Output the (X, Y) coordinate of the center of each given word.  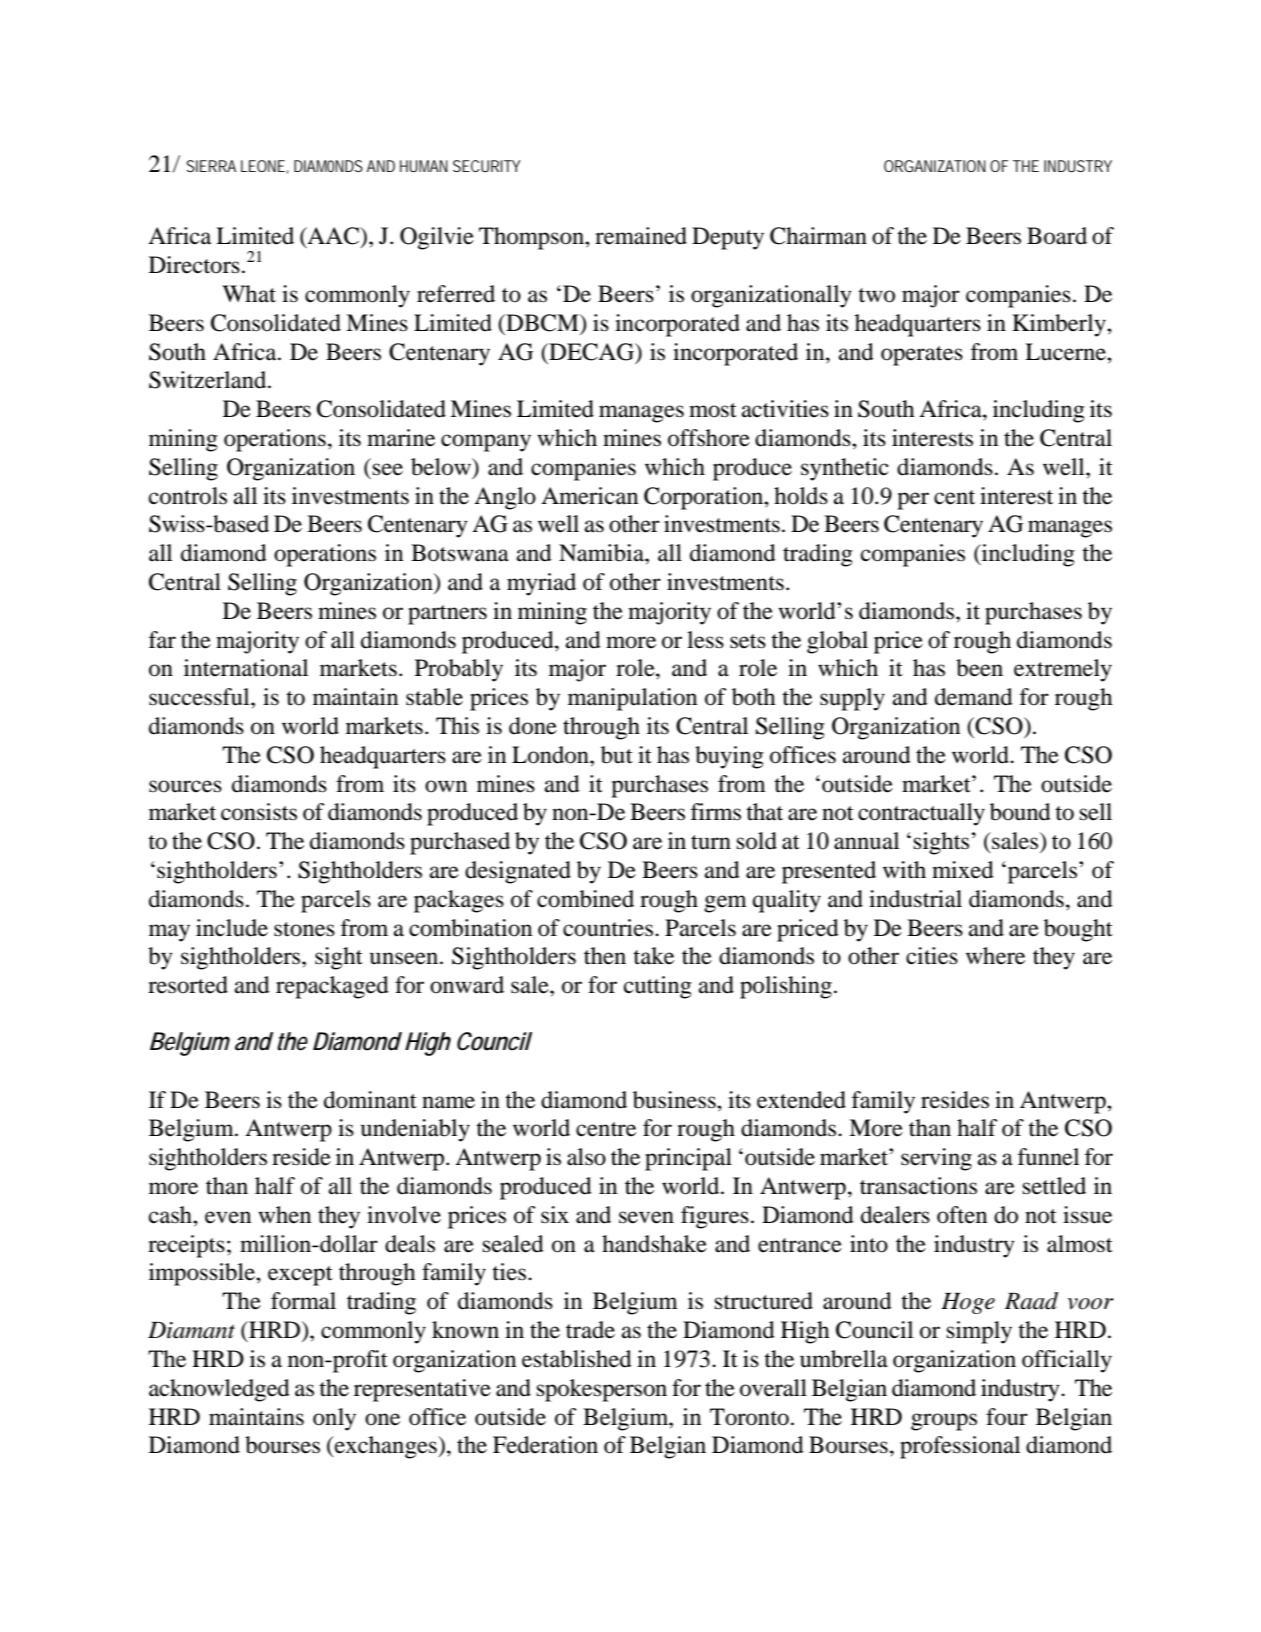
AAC (334, 237)
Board (1057, 236)
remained (641, 236)
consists (259, 812)
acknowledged (219, 1390)
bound (1020, 812)
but (617, 755)
